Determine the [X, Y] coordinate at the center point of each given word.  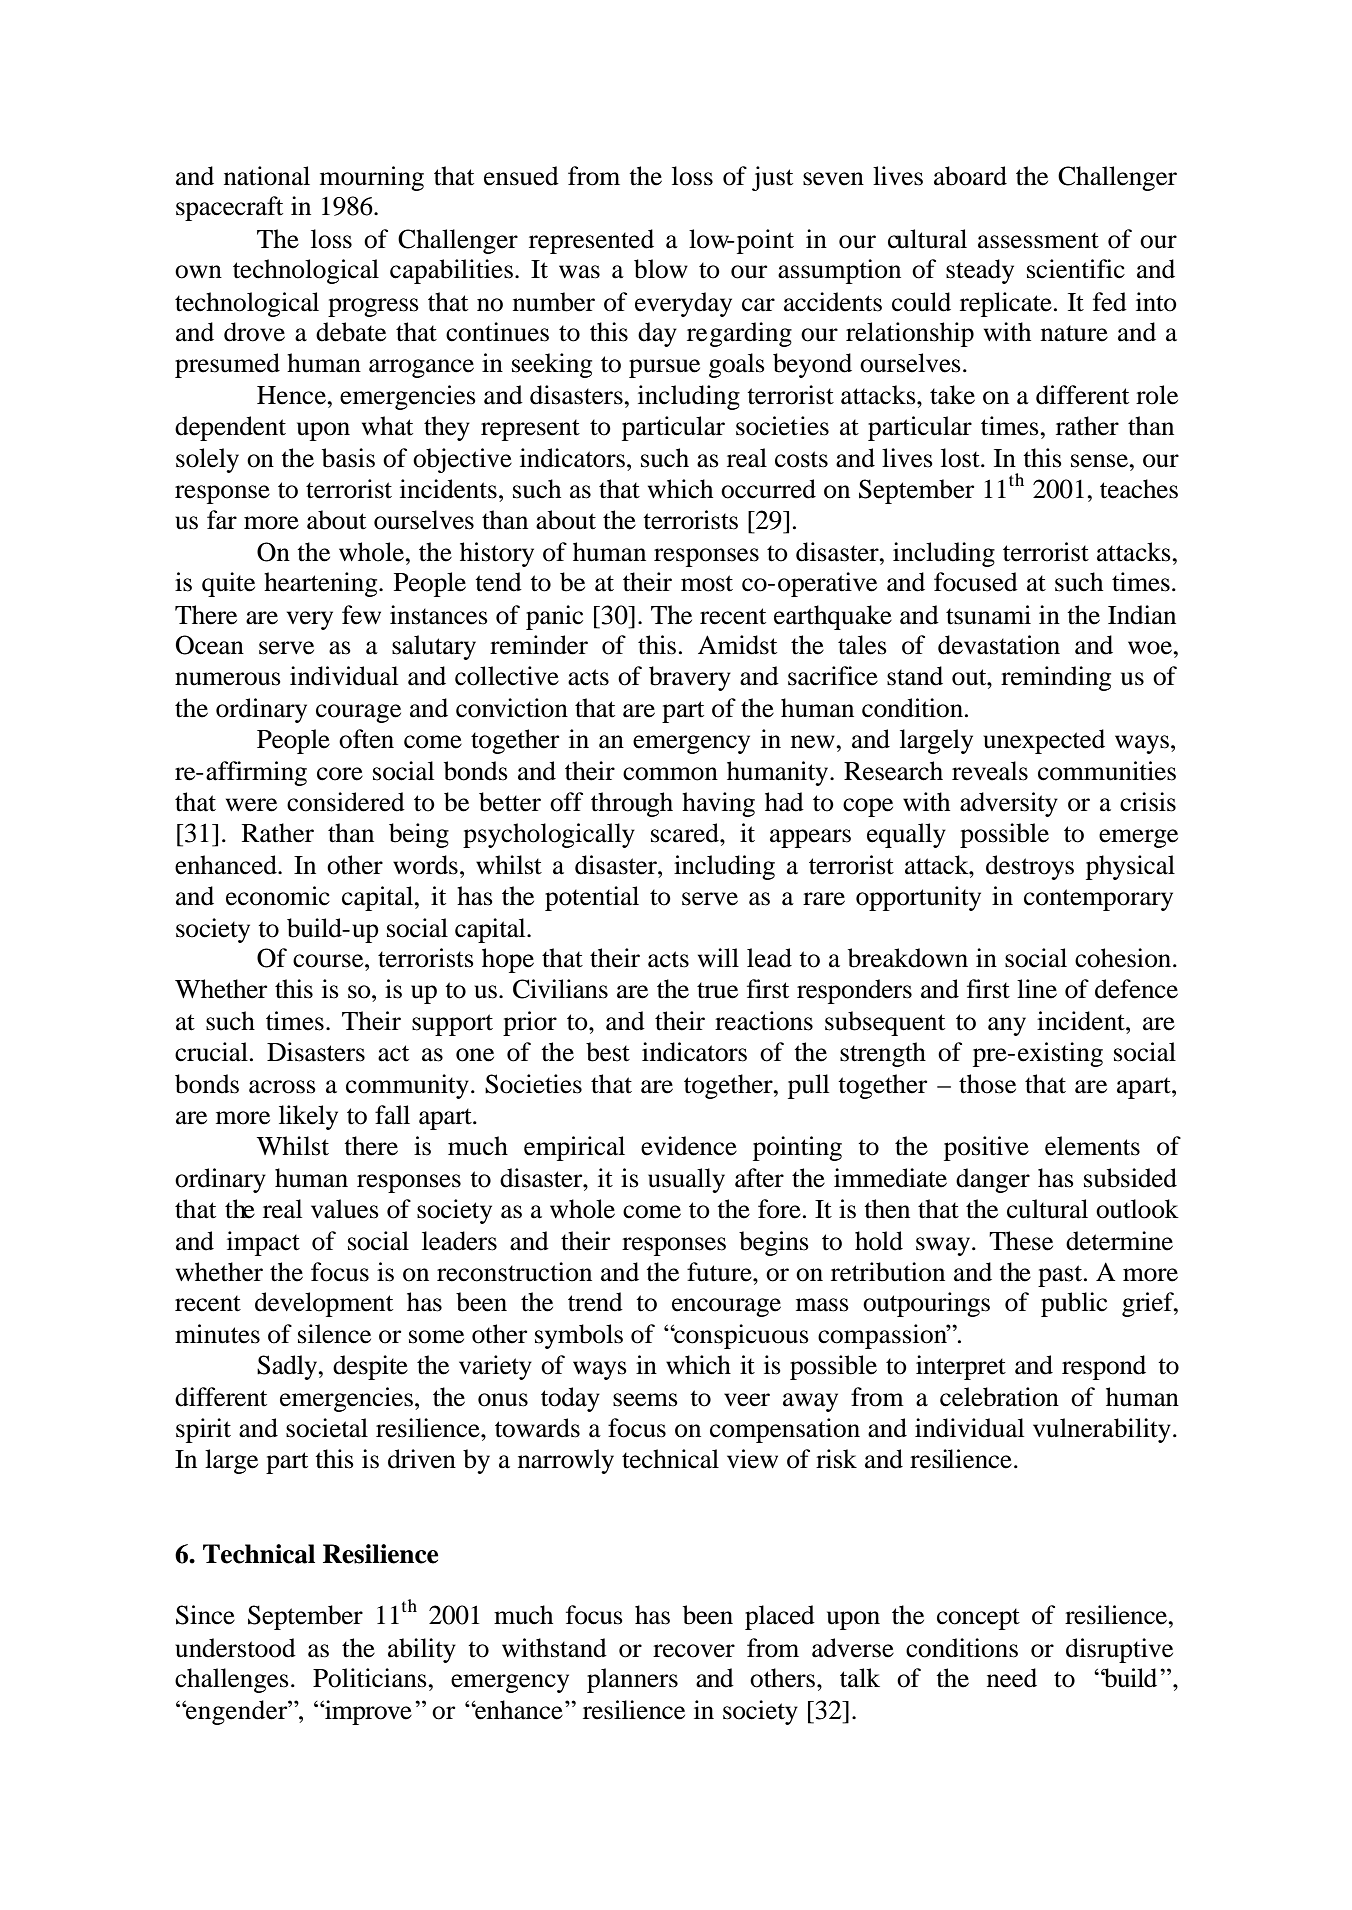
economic [278, 896]
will [718, 957]
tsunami [988, 615]
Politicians [371, 1678]
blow [661, 269]
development [324, 1304]
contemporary [1098, 900]
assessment [1038, 240]
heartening [322, 584]
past [1061, 1276]
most [707, 583]
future [720, 1272]
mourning [372, 178]
